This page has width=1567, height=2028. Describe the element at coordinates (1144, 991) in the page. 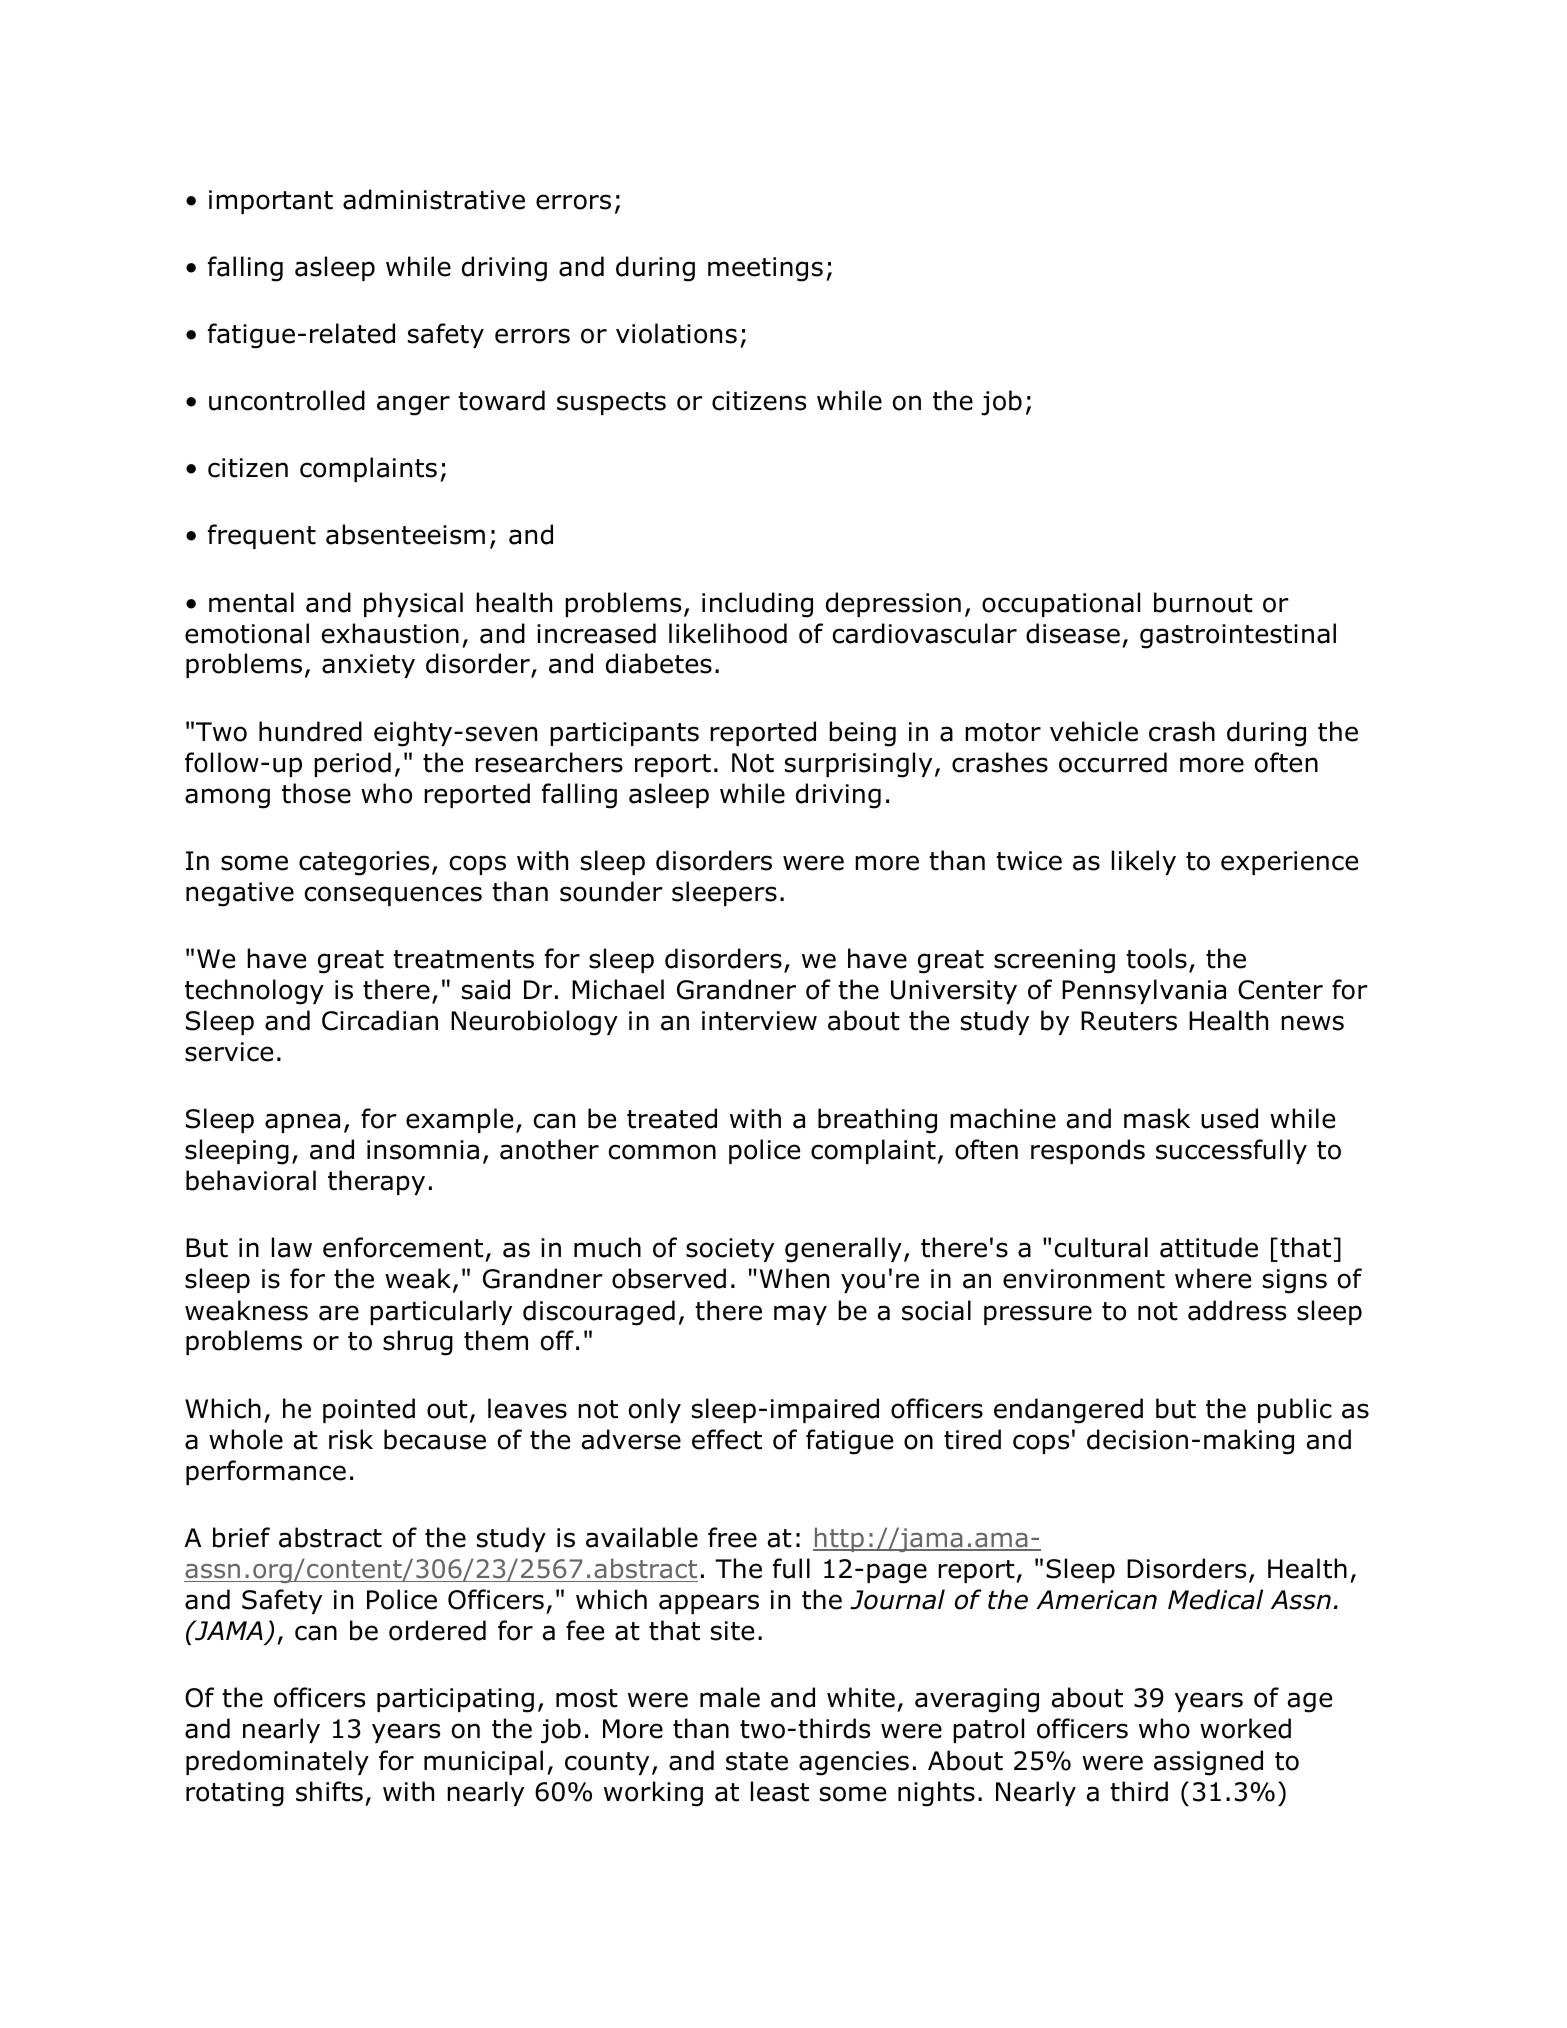

I see `Pennsylvania` at that location.
